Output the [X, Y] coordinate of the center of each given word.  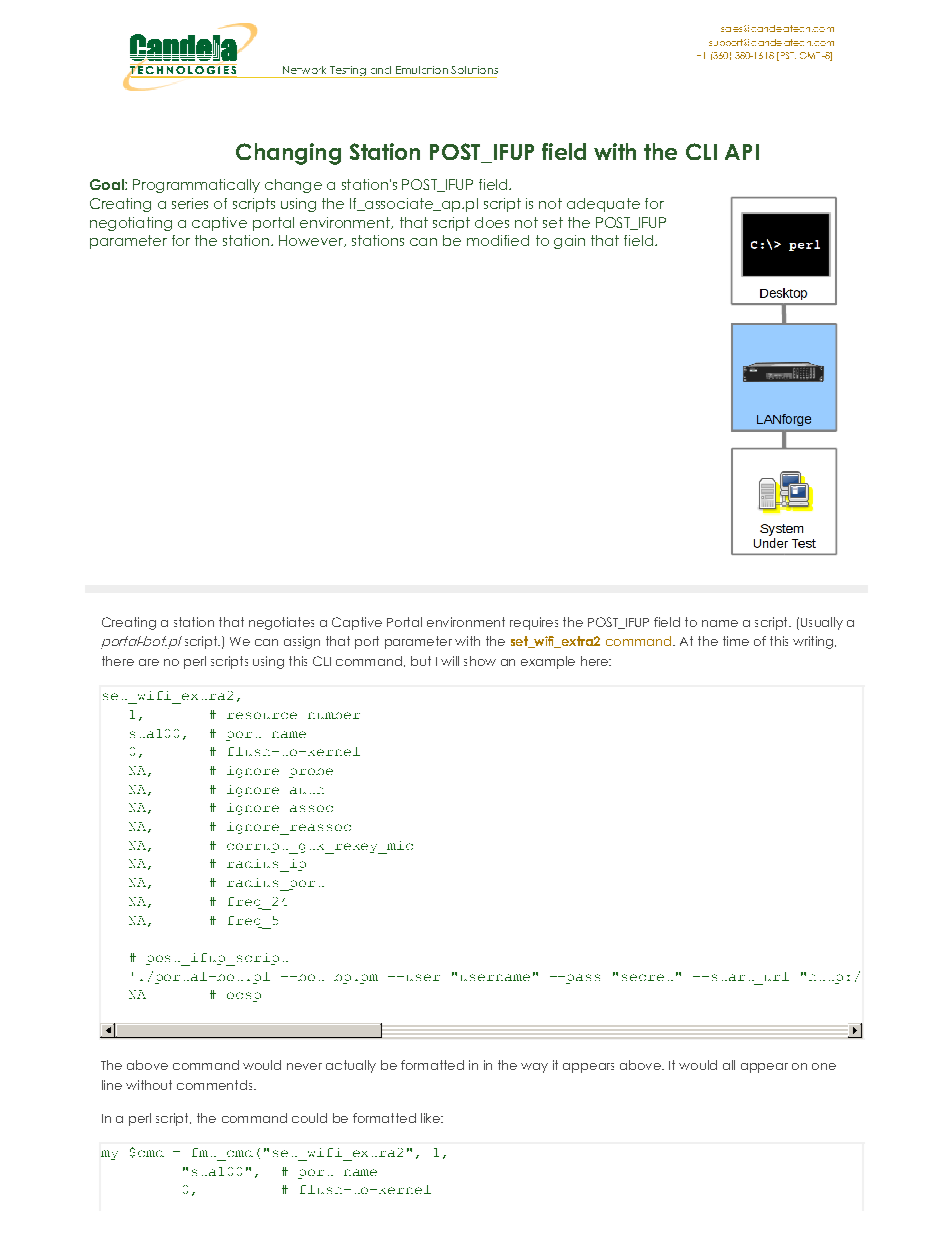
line [112, 1085]
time [736, 641]
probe [311, 773]
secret [647, 977]
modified [498, 240]
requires [534, 623]
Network [304, 70]
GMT [810, 55]
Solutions [474, 70]
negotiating [131, 224]
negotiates [281, 623]
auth [307, 790]
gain [569, 242]
